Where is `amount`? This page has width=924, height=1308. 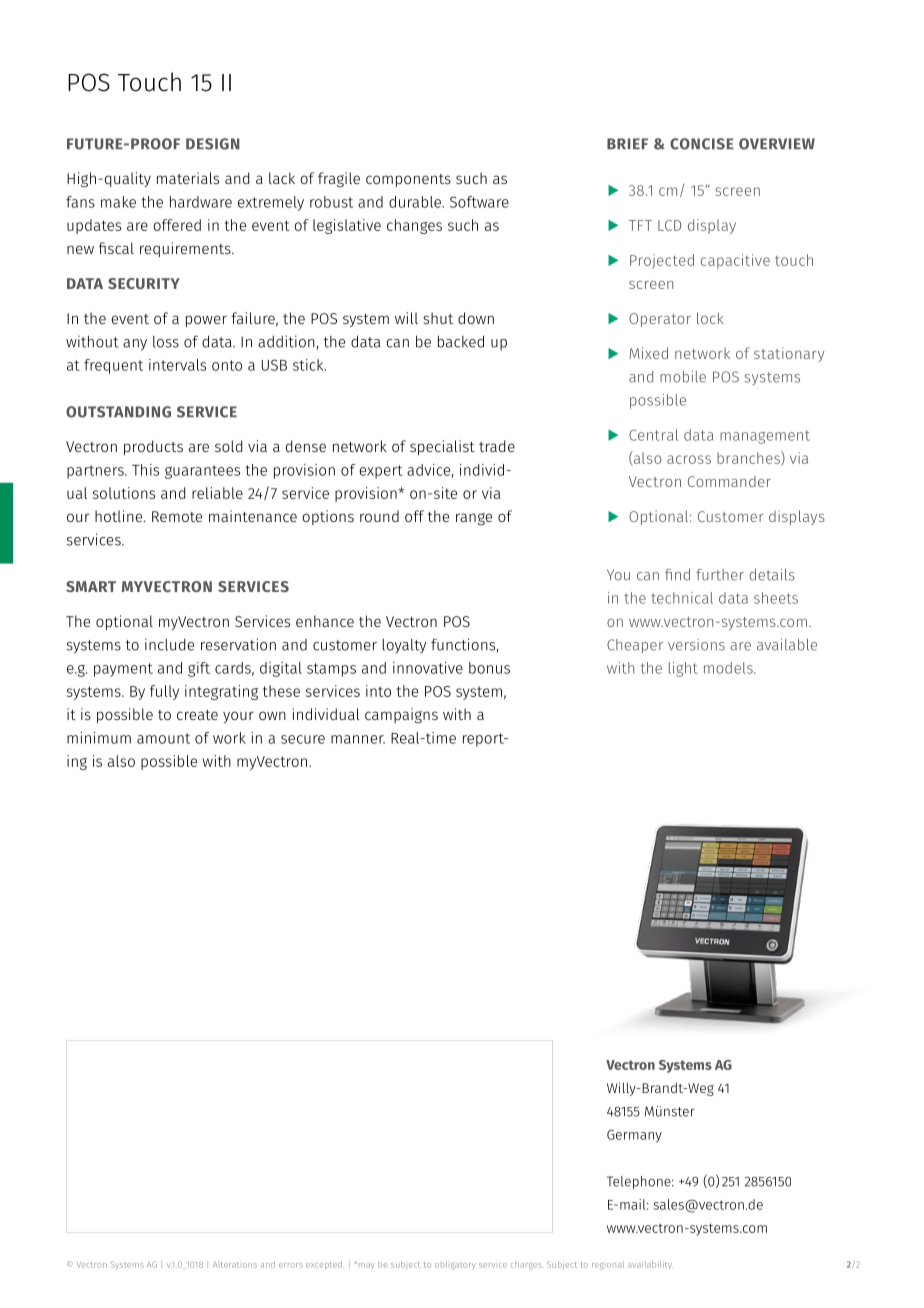
amount is located at coordinates (163, 738).
